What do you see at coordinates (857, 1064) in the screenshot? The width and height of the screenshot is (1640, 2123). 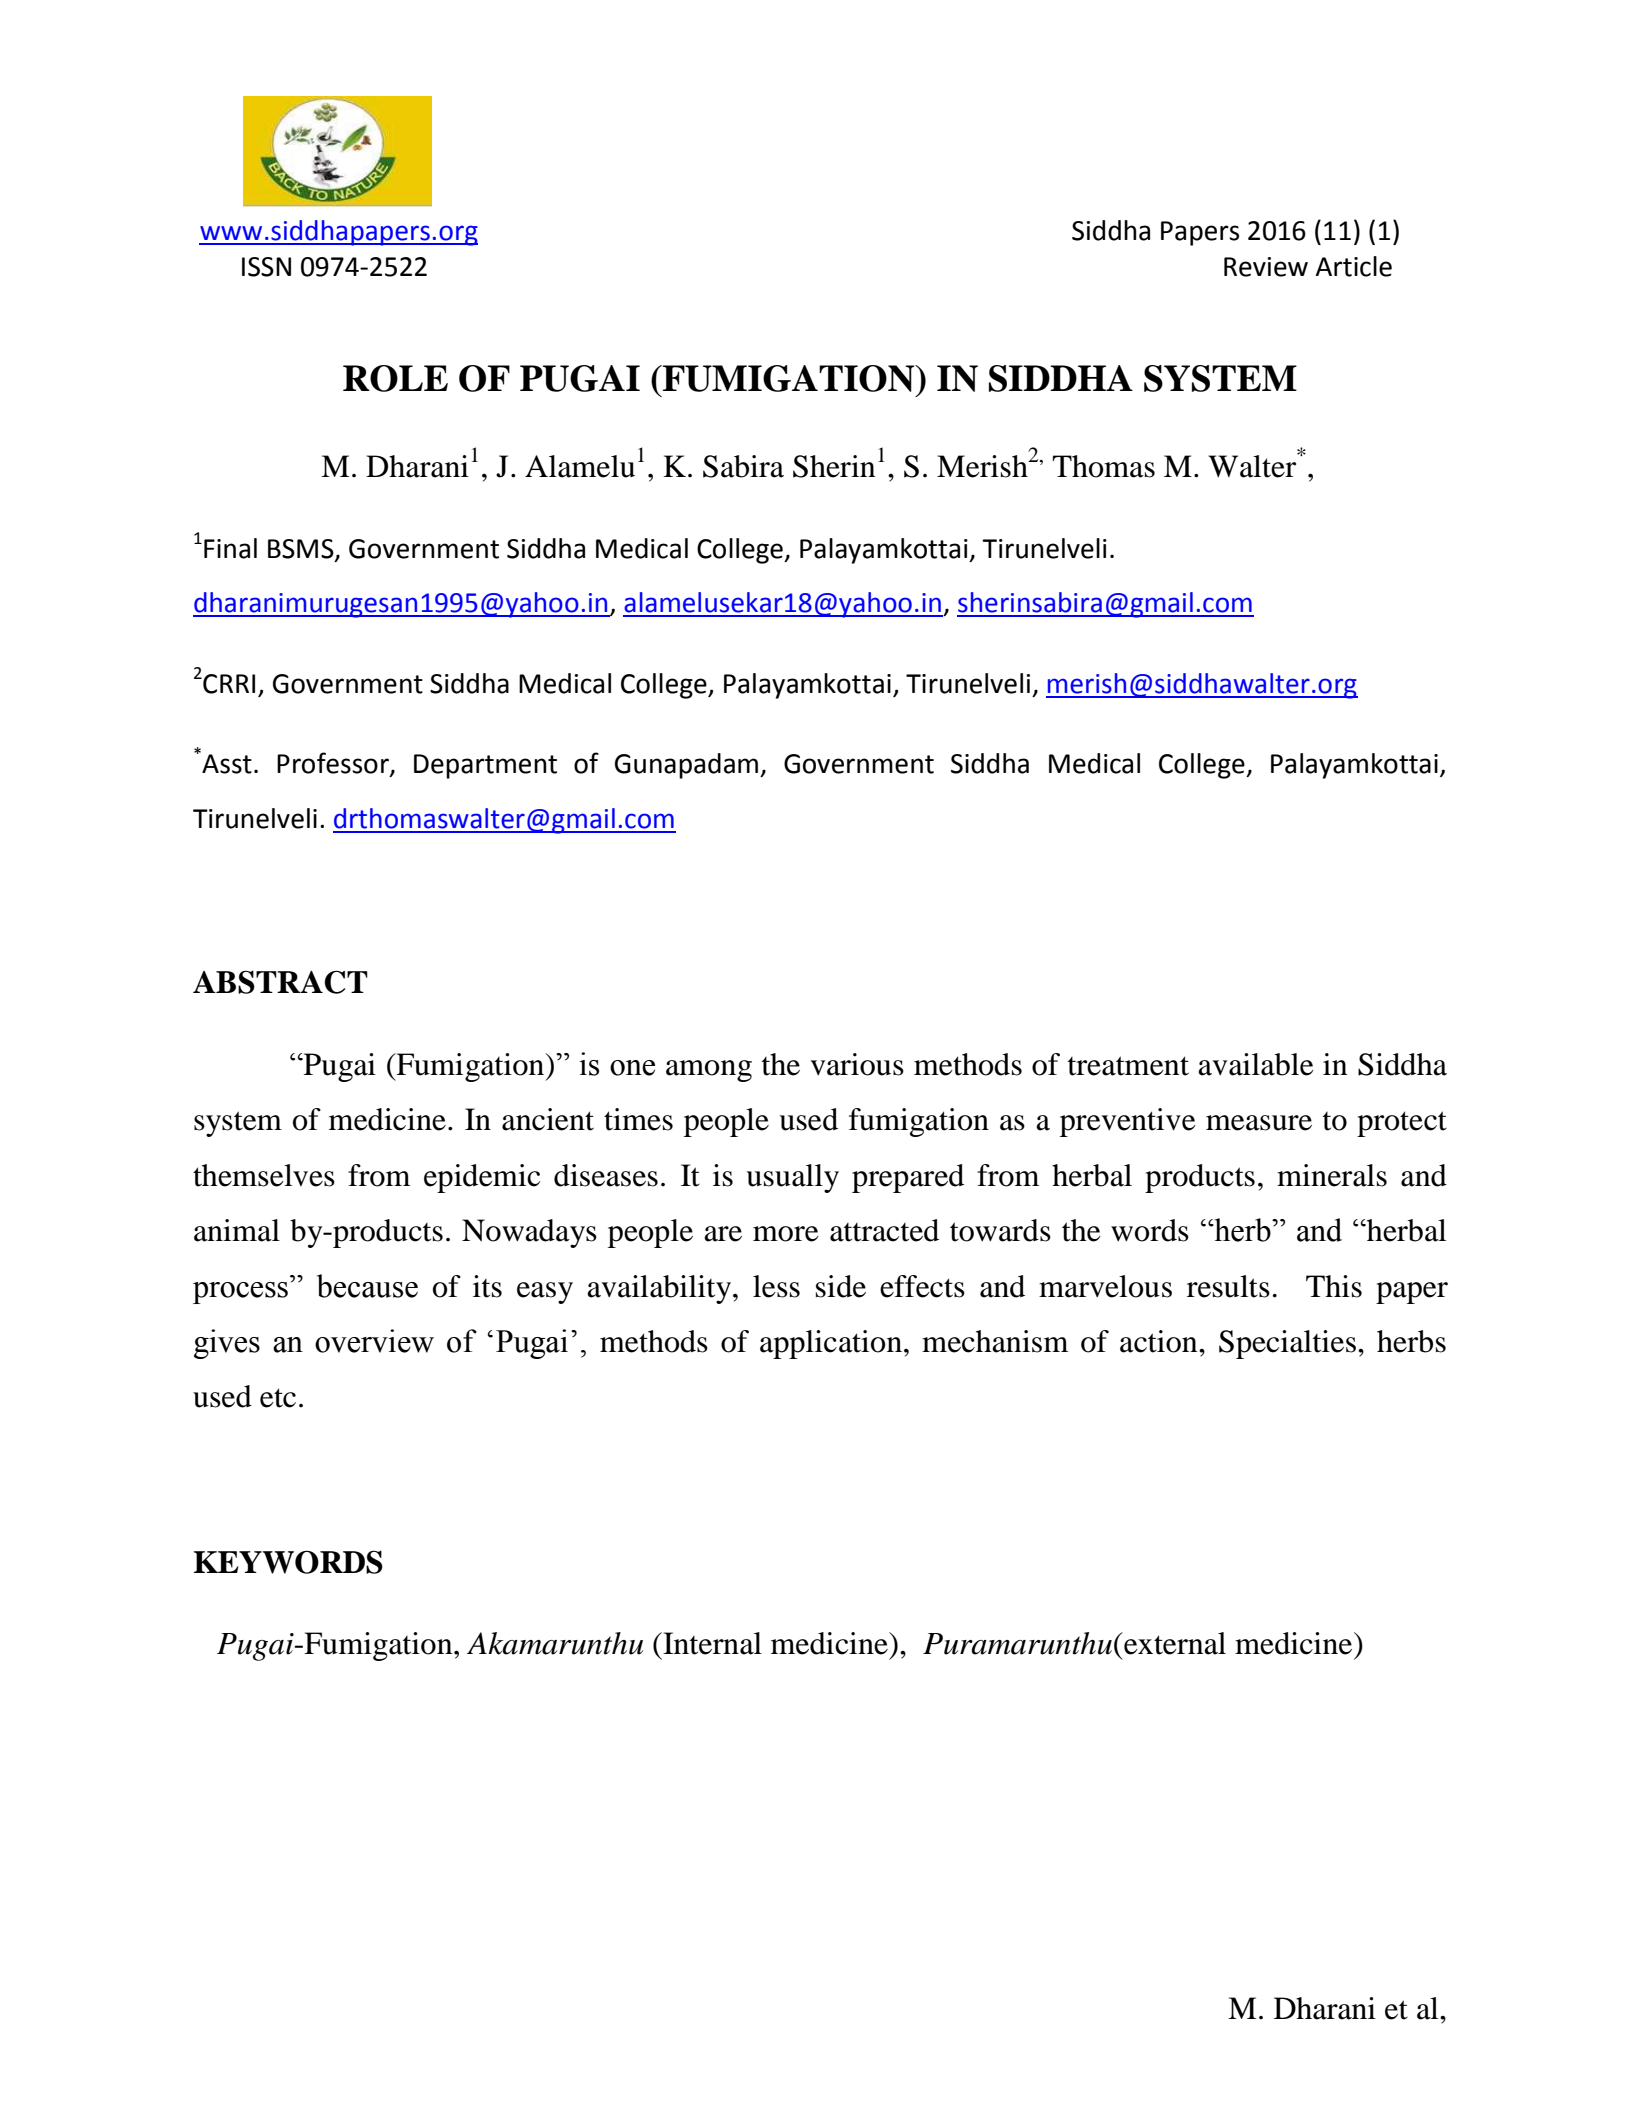 I see `various` at bounding box center [857, 1064].
